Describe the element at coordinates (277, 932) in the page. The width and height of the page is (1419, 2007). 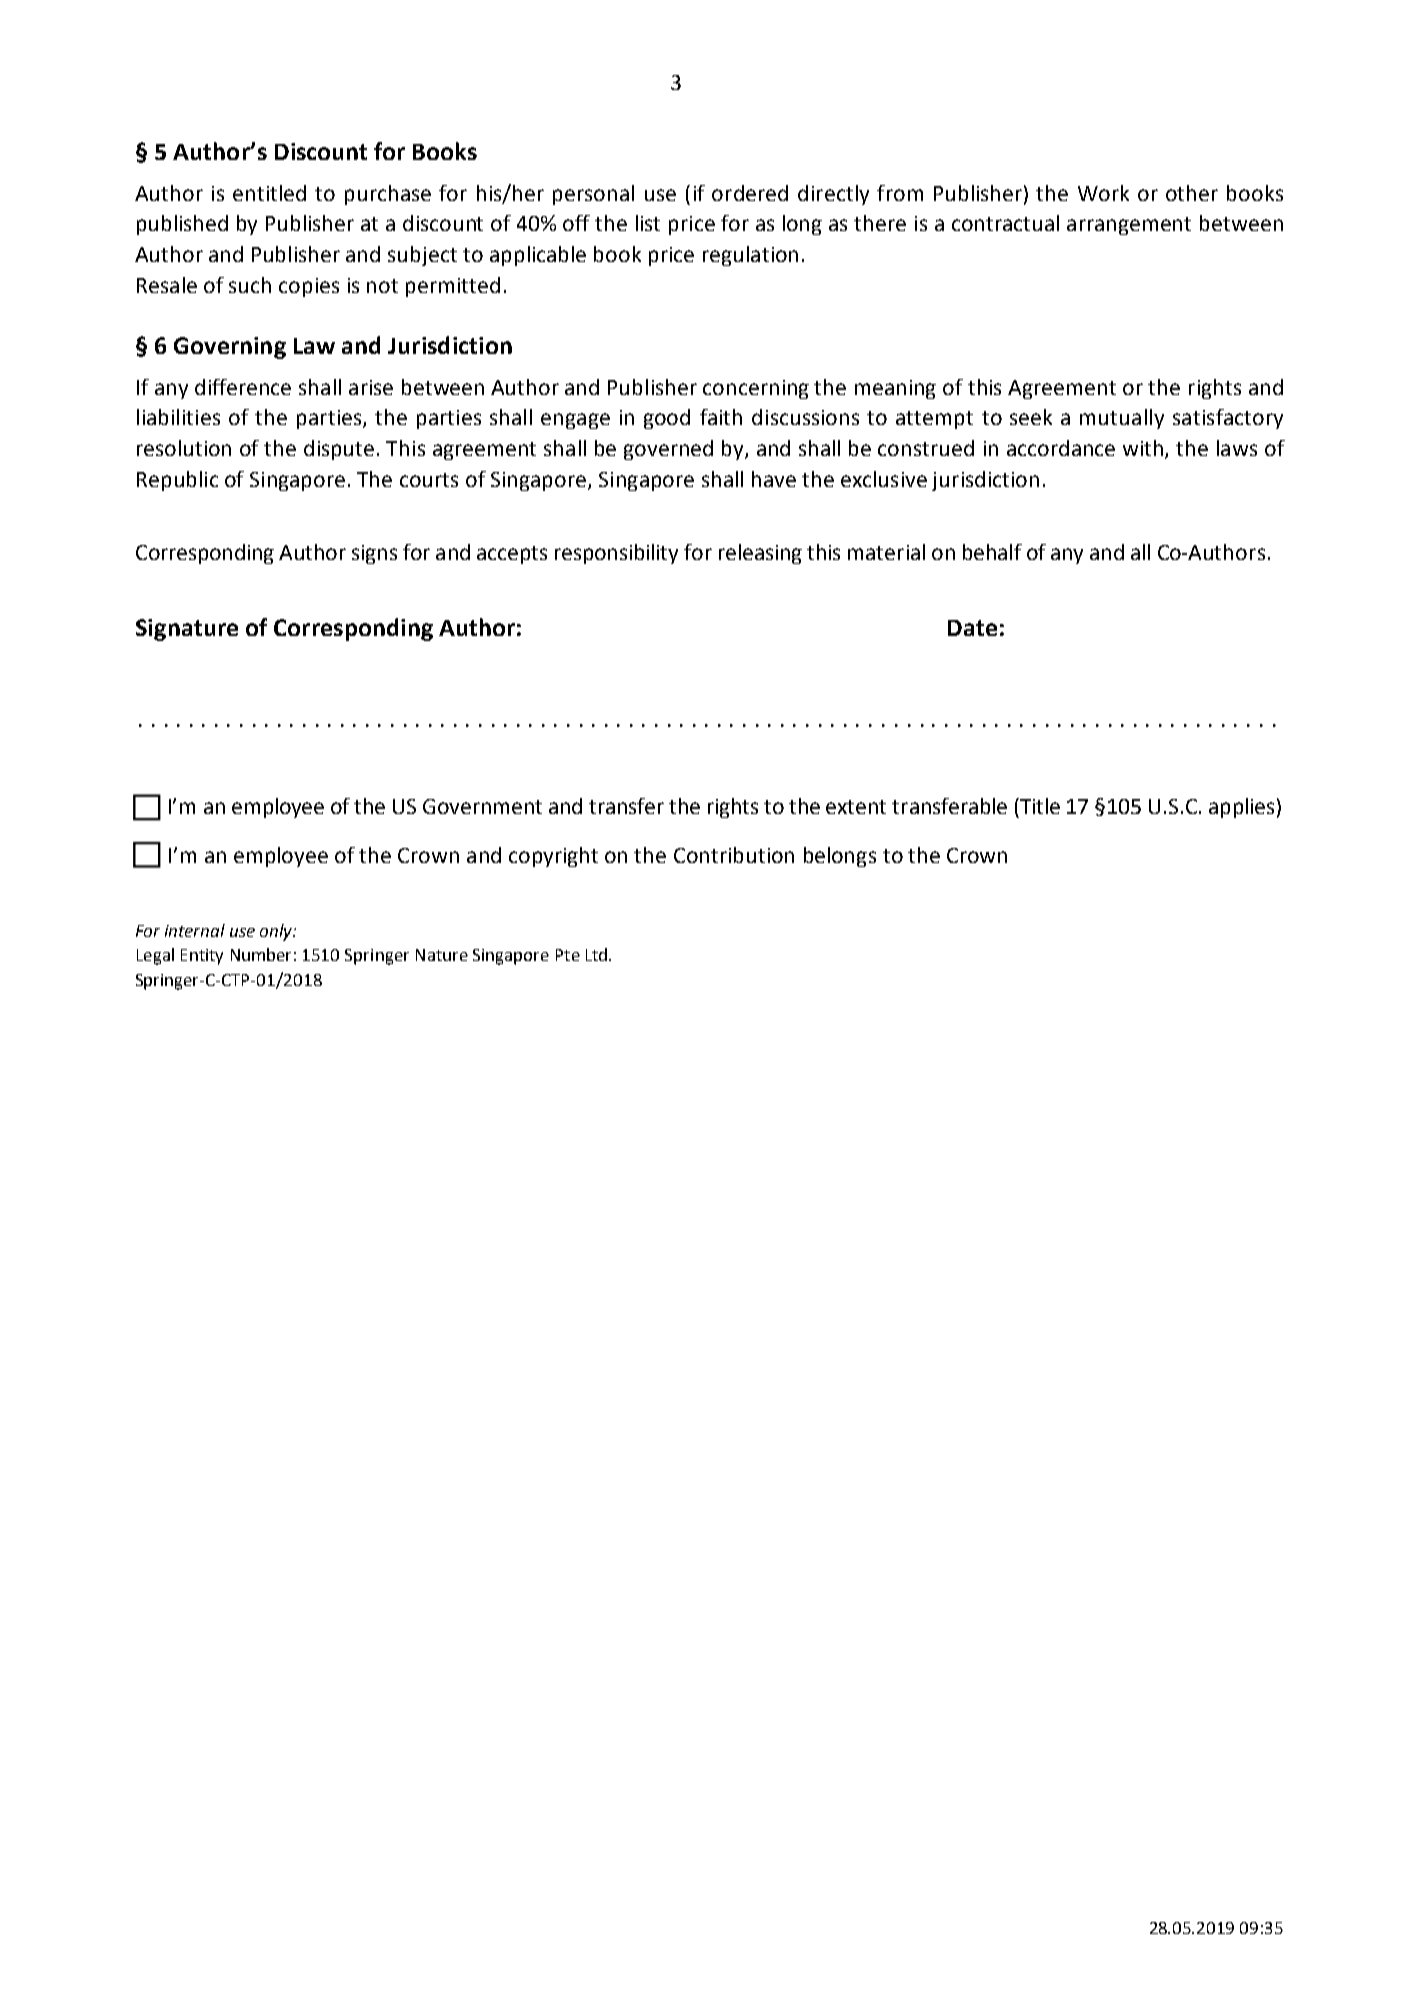
I see `only` at that location.
